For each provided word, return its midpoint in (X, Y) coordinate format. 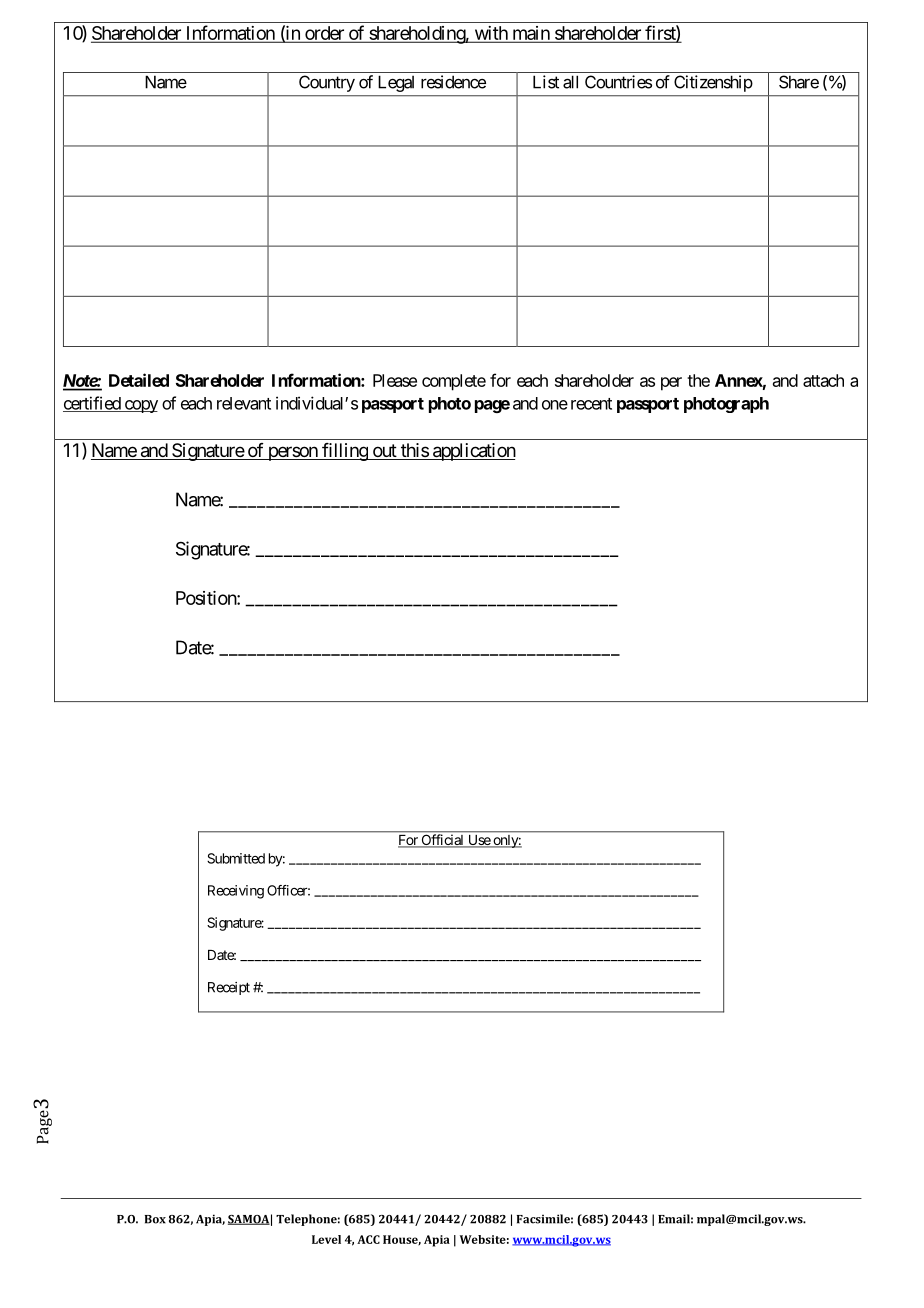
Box (155, 1219)
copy (140, 406)
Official (442, 841)
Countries (618, 82)
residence (453, 82)
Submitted (236, 858)
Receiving (236, 892)
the (698, 380)
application (473, 452)
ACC (368, 1239)
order (324, 34)
